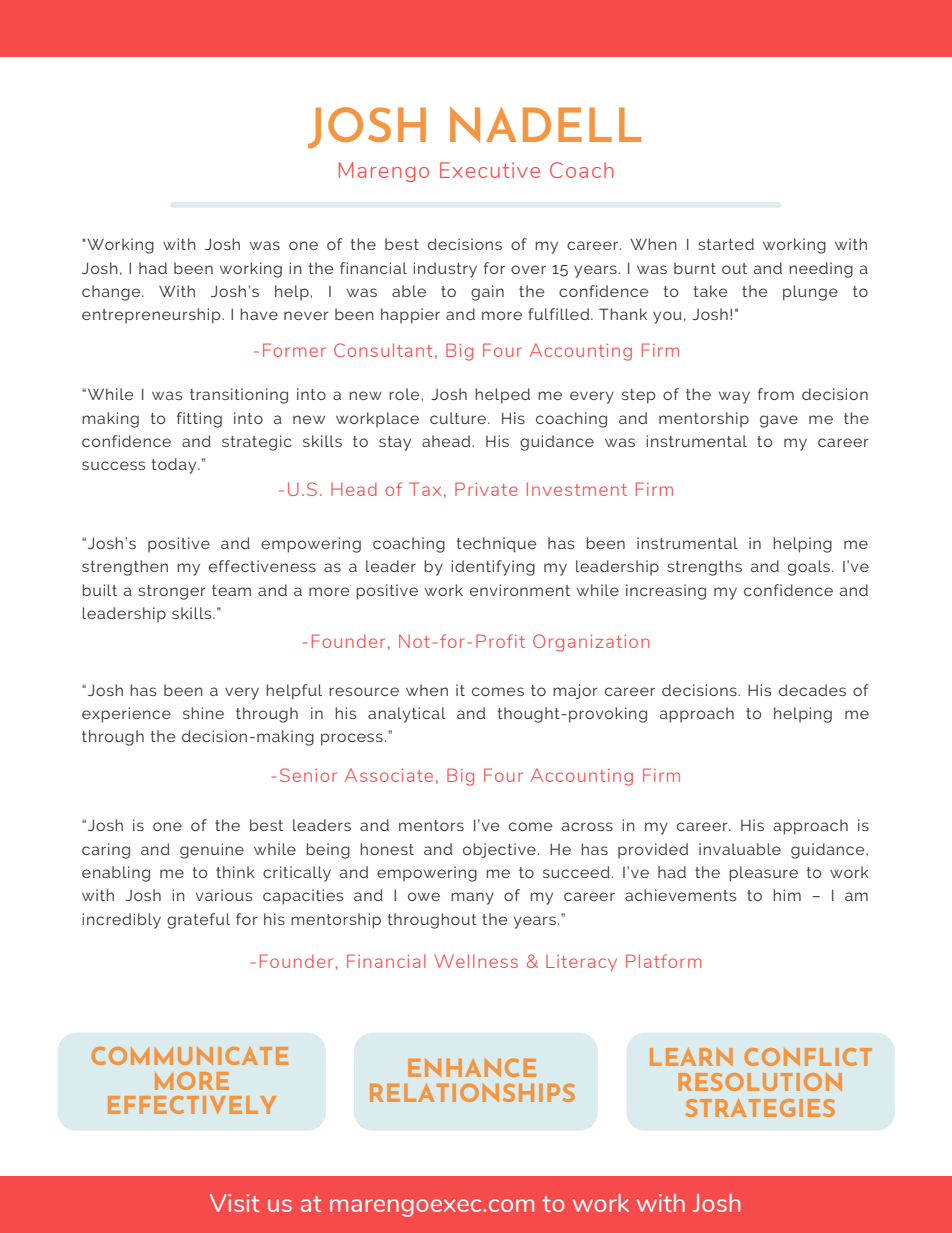 The width and height of the screenshot is (952, 1233). What do you see at coordinates (198, 921) in the screenshot?
I see `grateful` at bounding box center [198, 921].
